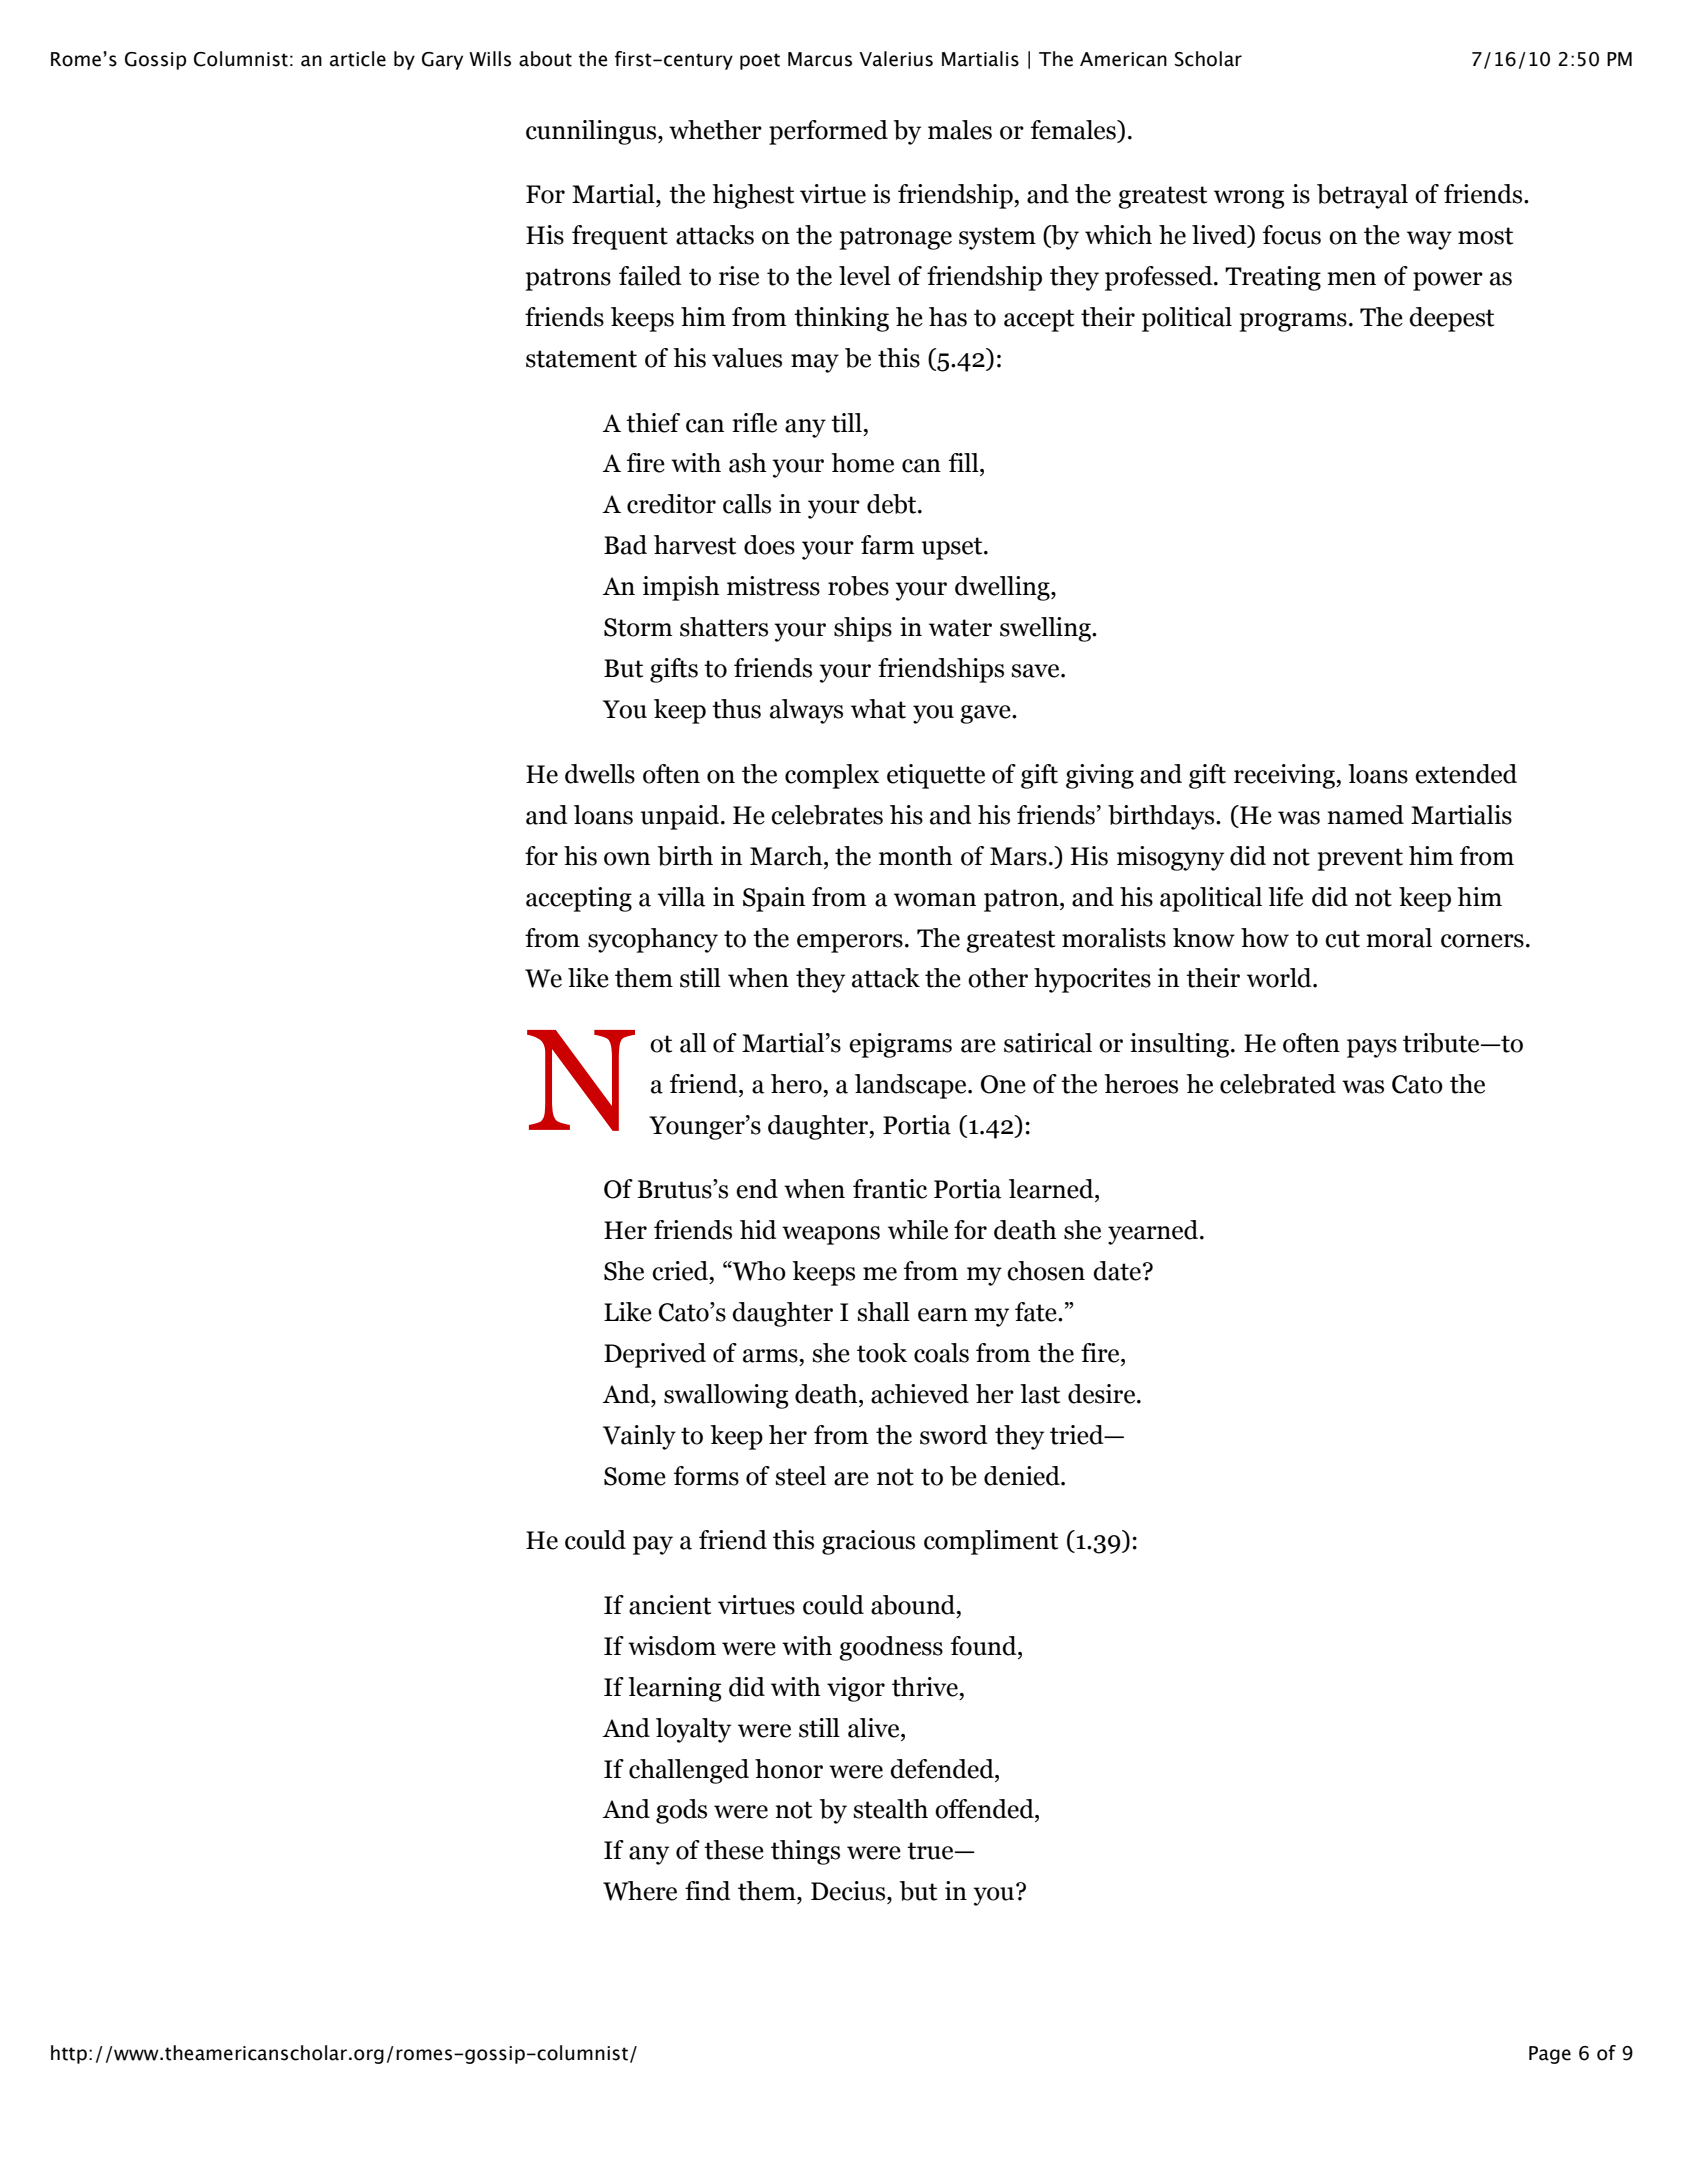 Image resolution: width=1683 pixels, height=2178 pixels. What do you see at coordinates (627, 859) in the document?
I see `own` at bounding box center [627, 859].
